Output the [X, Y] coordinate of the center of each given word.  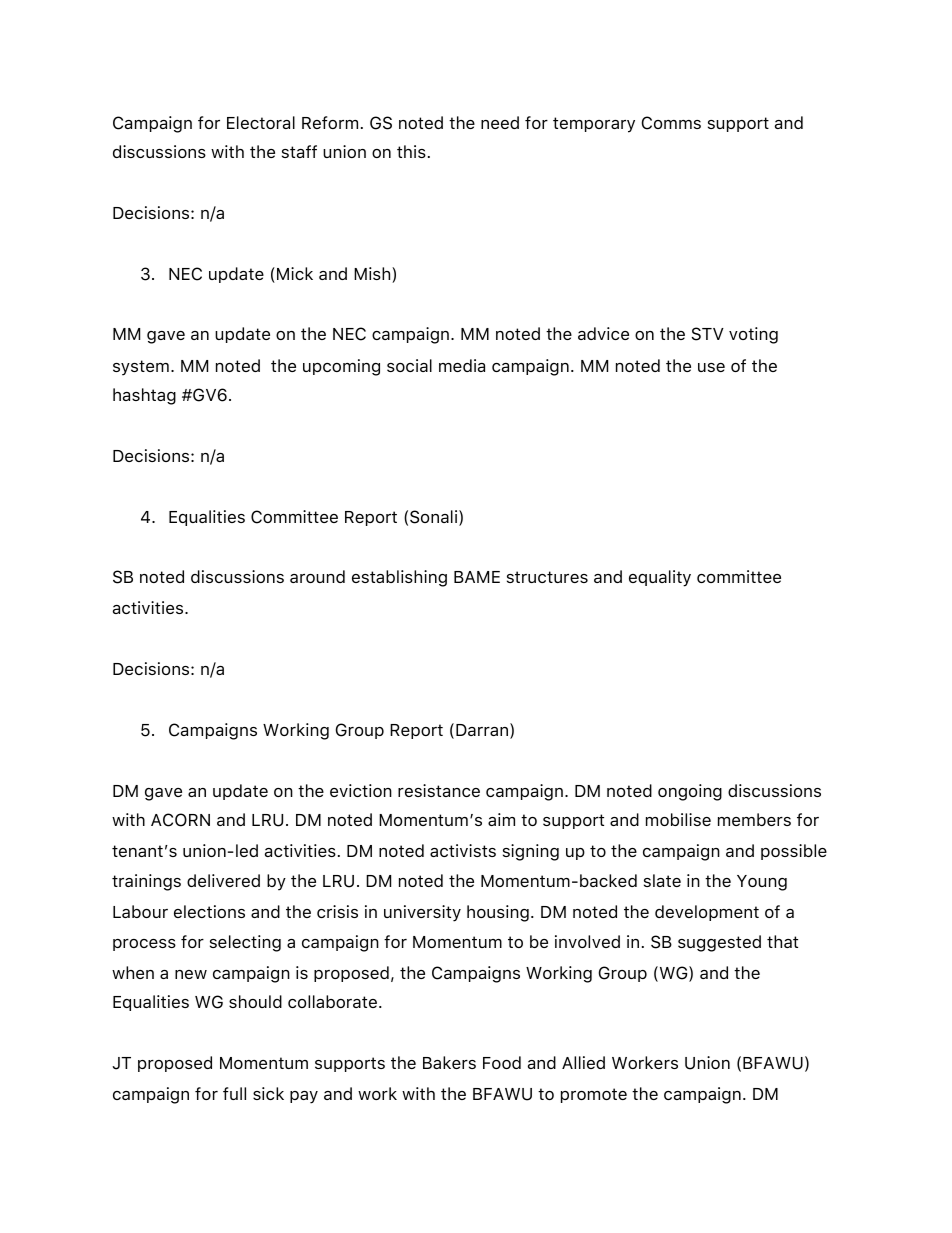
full [234, 1093]
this [411, 151]
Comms [671, 123]
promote [594, 1095]
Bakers [449, 1062]
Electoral [261, 122]
